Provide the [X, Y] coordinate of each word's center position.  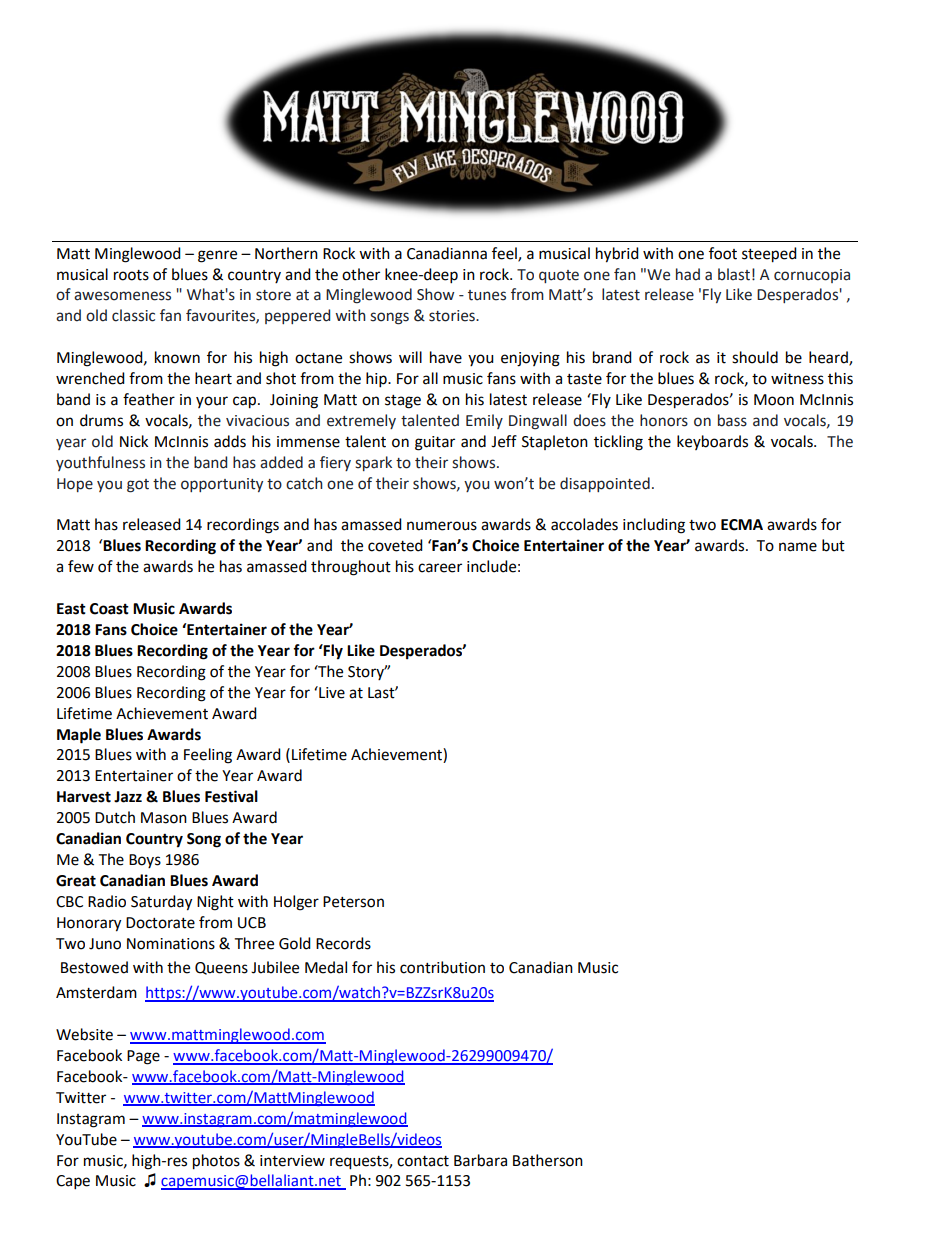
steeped [769, 255]
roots [131, 275]
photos [216, 1162]
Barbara [480, 1160]
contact [423, 1161]
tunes [487, 295]
